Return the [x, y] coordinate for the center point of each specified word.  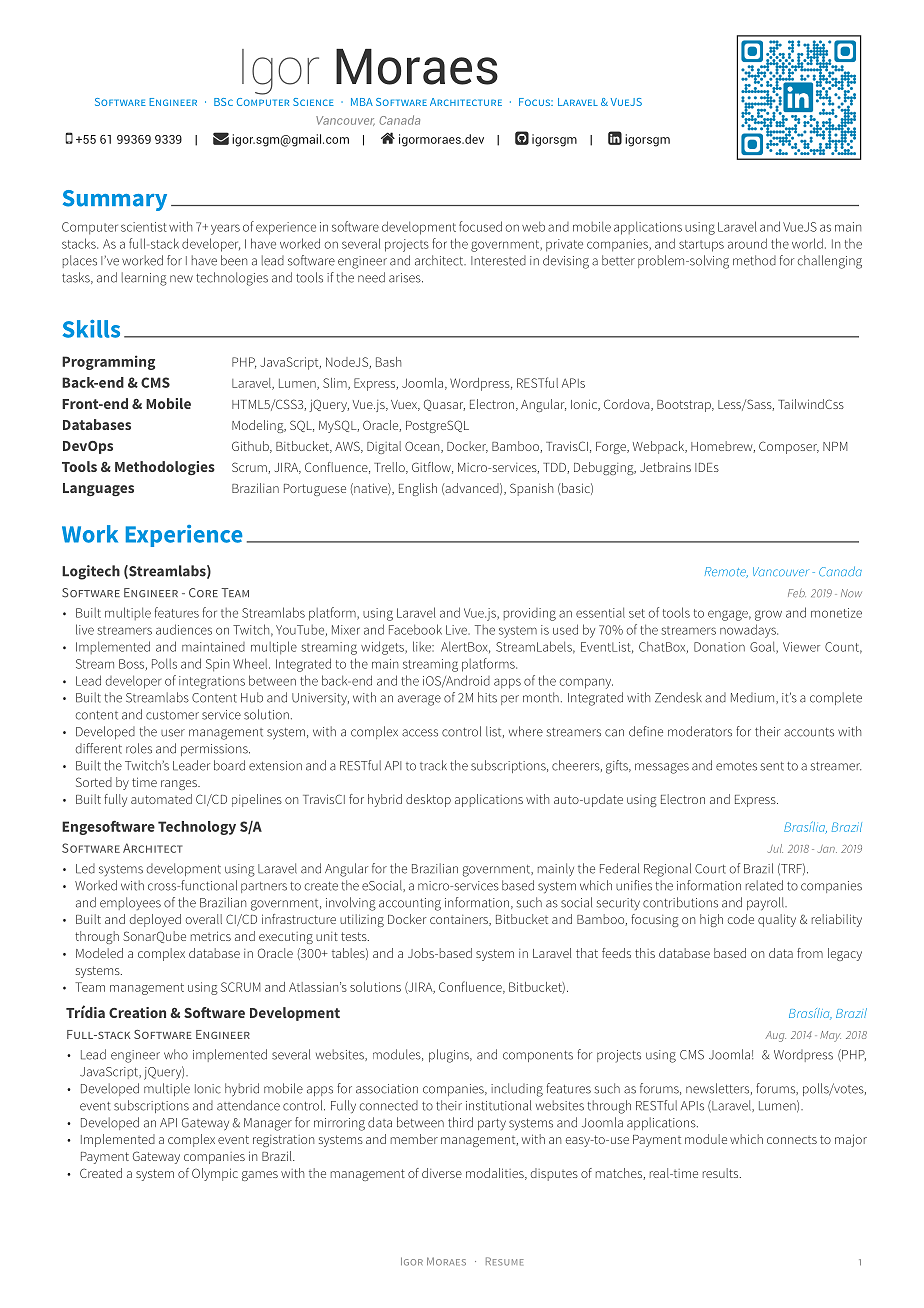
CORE [203, 593]
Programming [108, 362]
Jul [775, 848]
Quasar [444, 405]
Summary [115, 200]
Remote [726, 572]
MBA [362, 102]
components [538, 1056]
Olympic [215, 1174]
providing [530, 614]
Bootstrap [685, 406]
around [747, 243]
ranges [180, 785]
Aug [775, 1036]
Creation [137, 1012]
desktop [428, 800]
